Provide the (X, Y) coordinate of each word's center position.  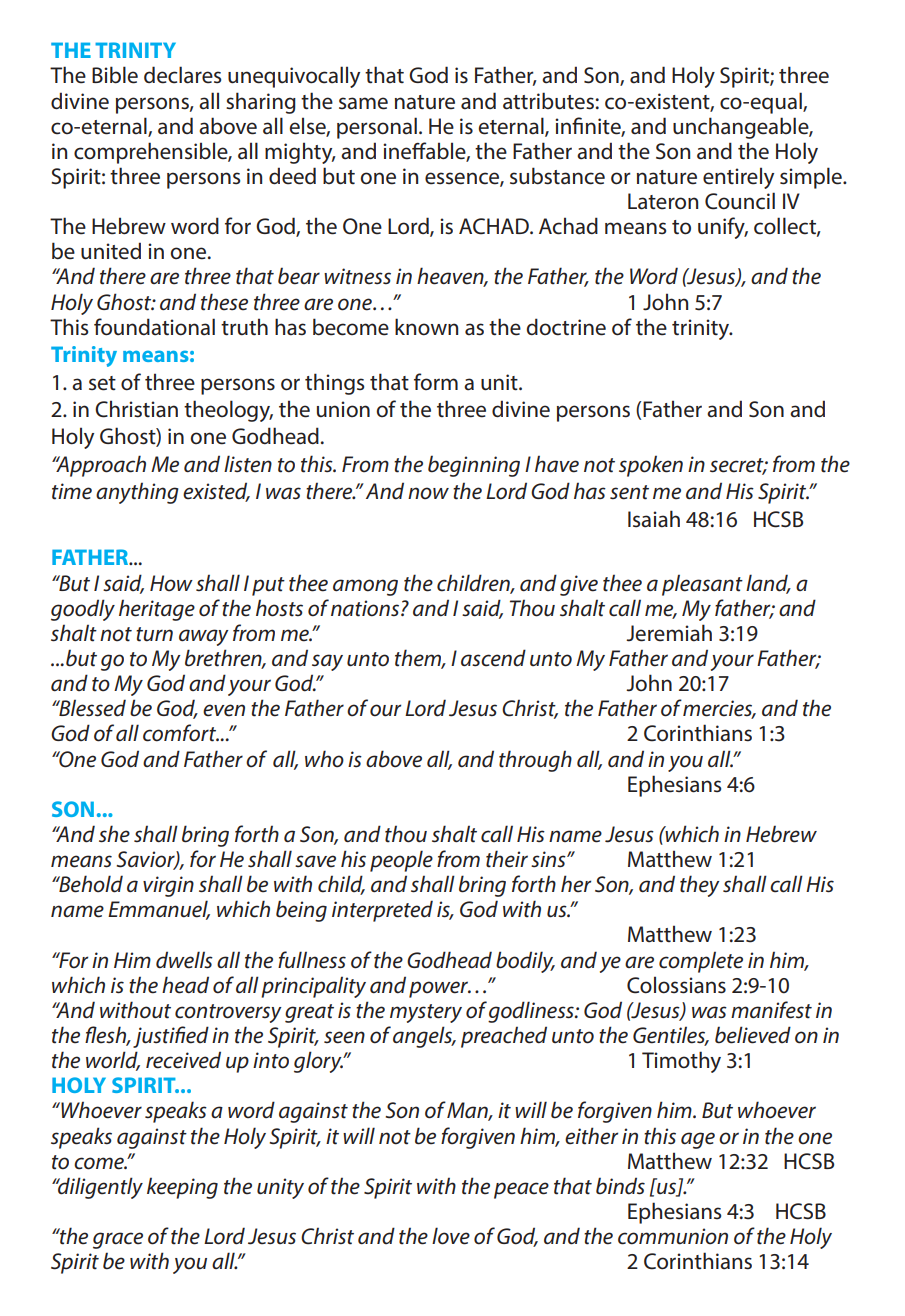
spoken (651, 466)
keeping (182, 1188)
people (401, 861)
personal (377, 128)
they (700, 886)
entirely (738, 178)
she (114, 834)
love (451, 1236)
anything (137, 493)
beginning (474, 466)
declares (182, 75)
